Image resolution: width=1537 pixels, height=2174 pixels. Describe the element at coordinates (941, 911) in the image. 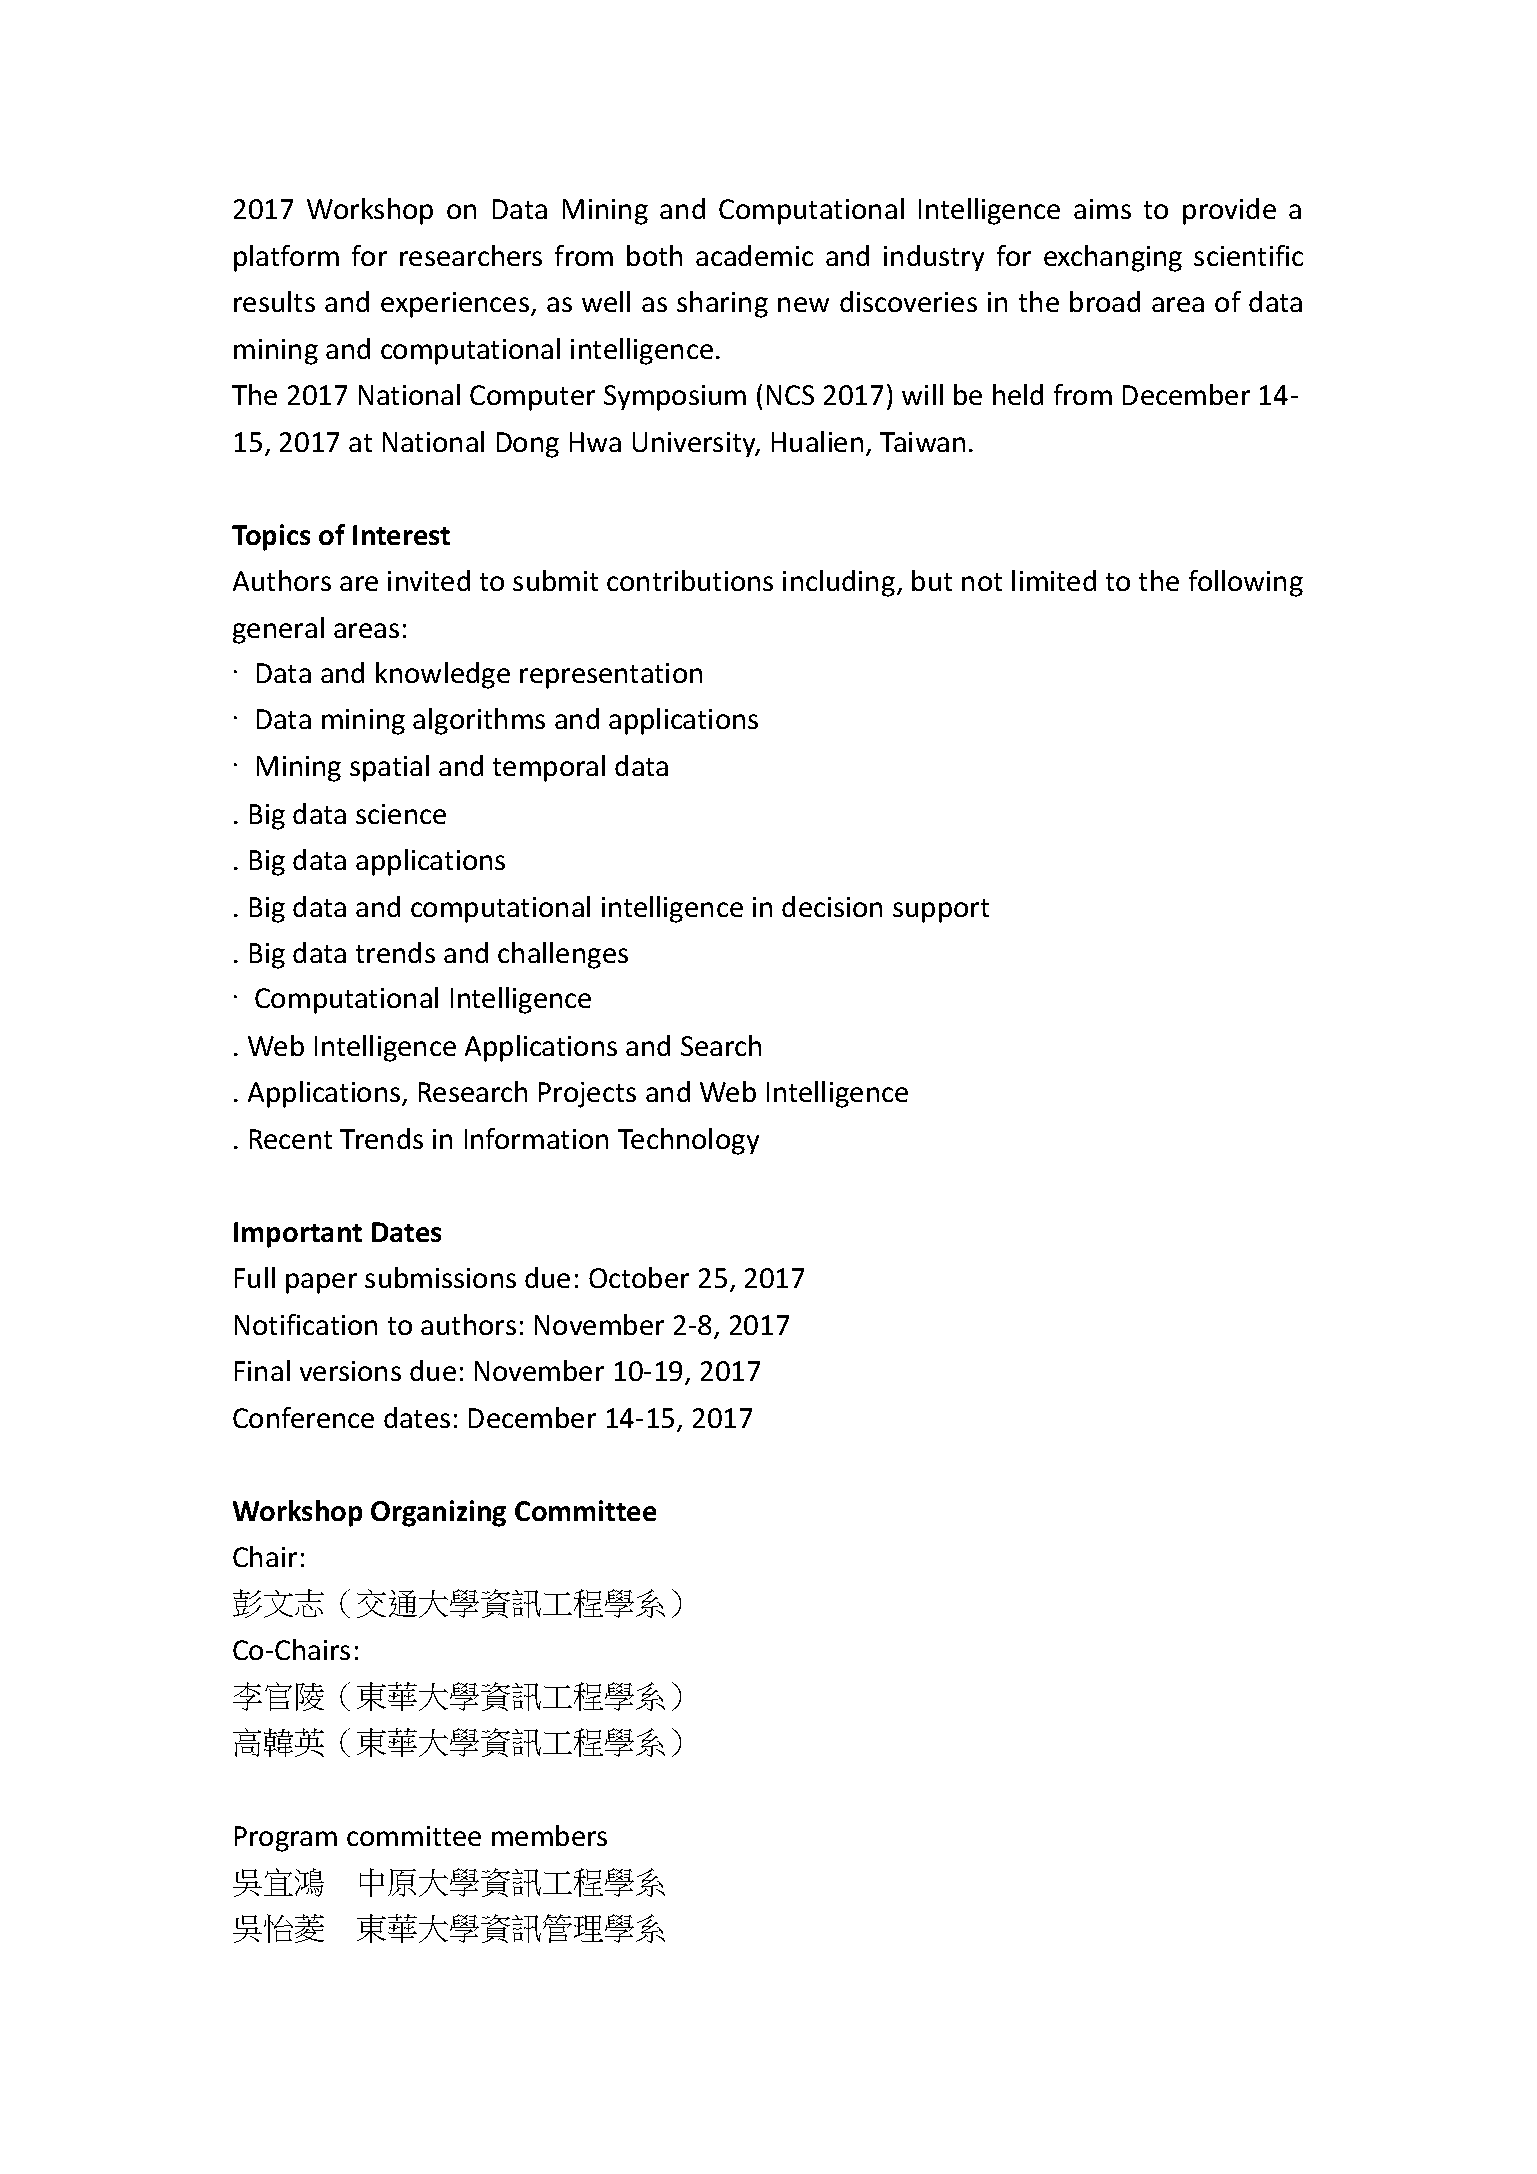

I see `support` at that location.
